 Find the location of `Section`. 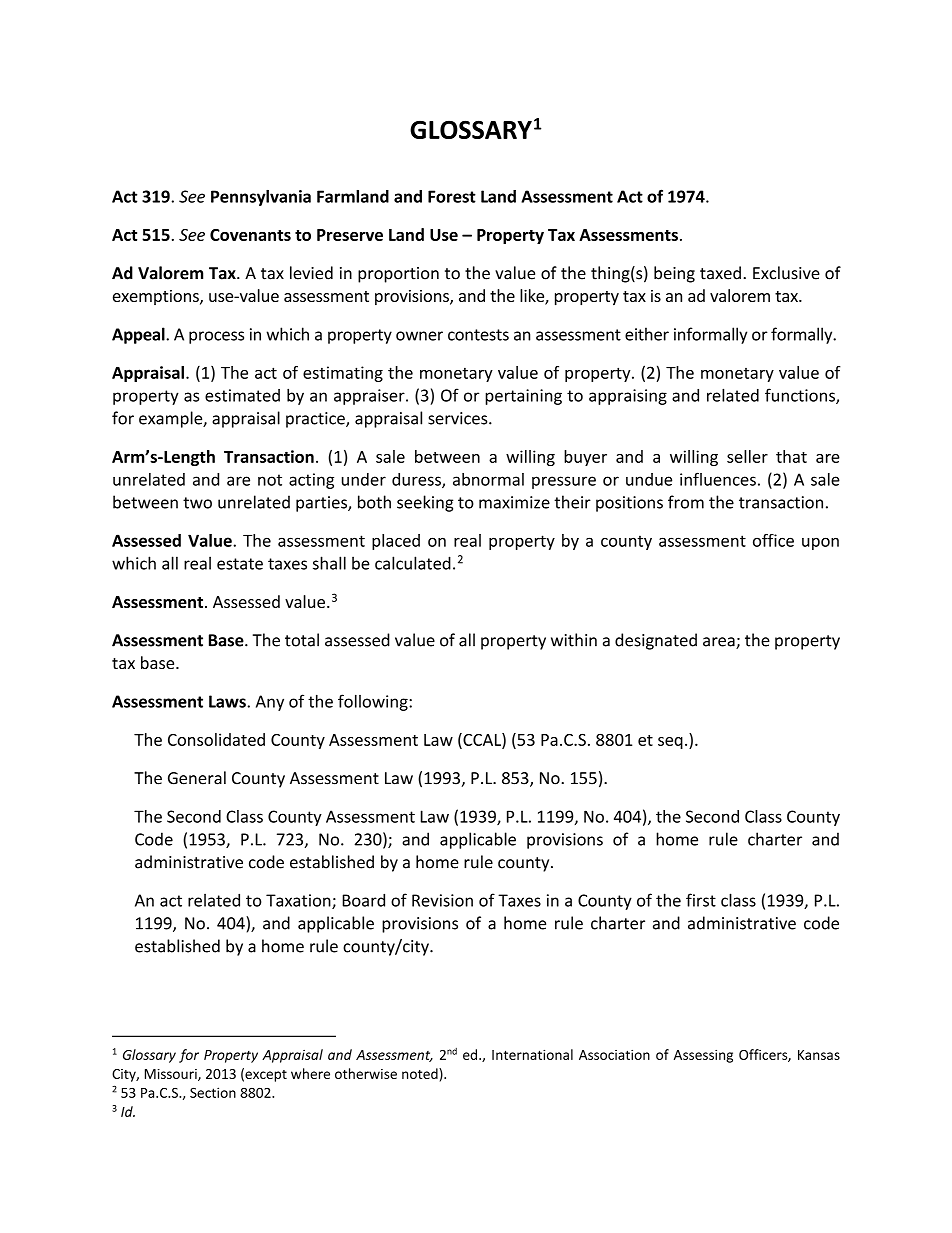

Section is located at coordinates (213, 1092).
